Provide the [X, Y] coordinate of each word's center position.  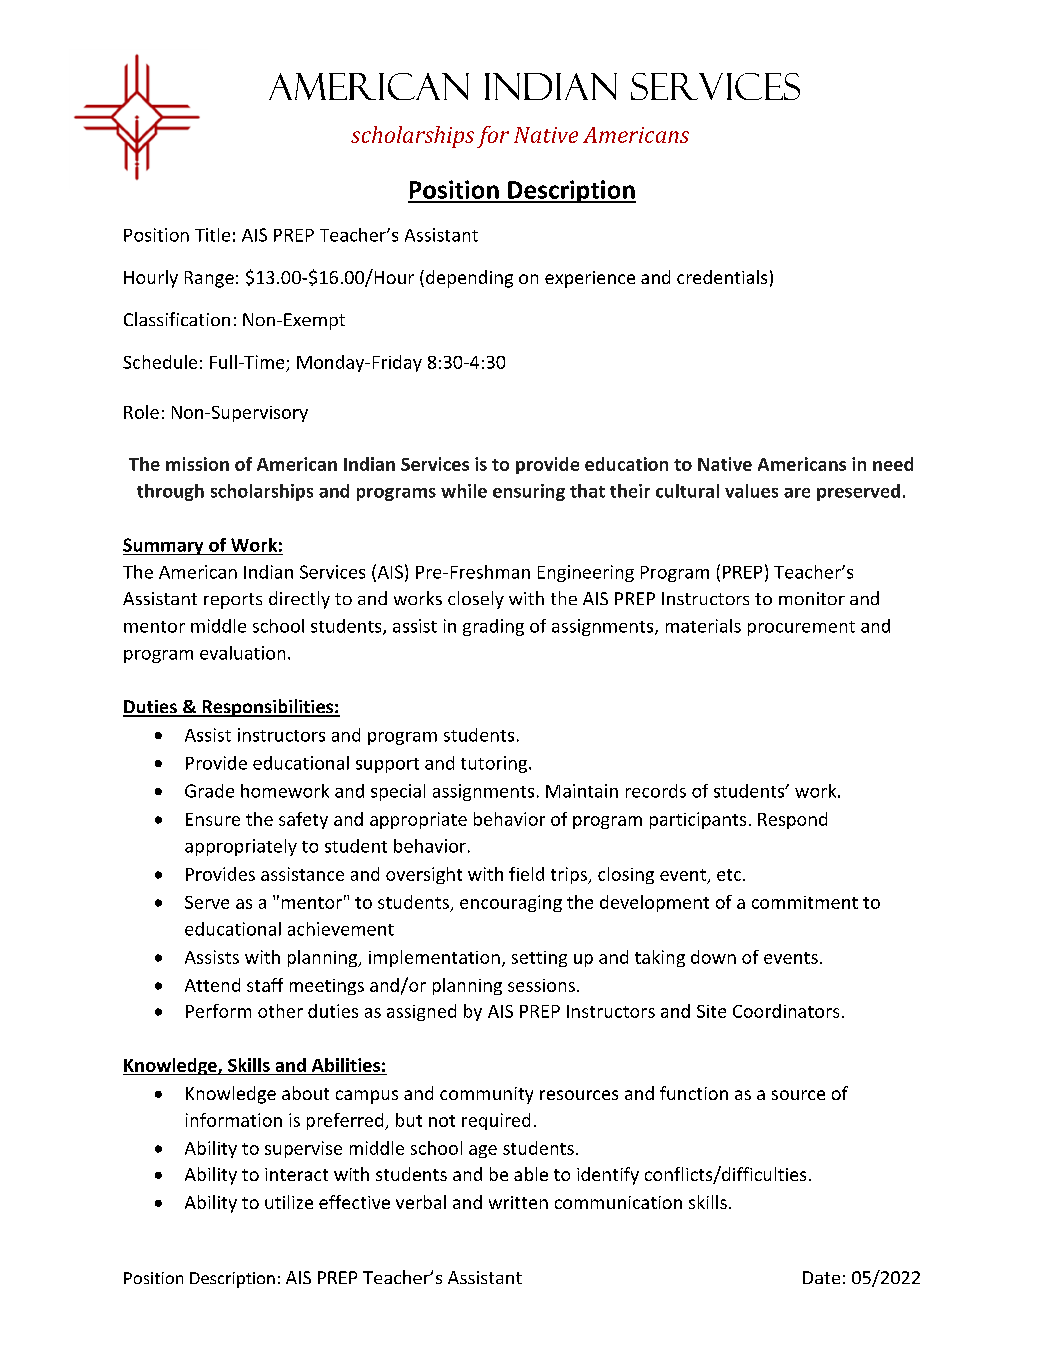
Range [209, 279]
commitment [805, 902]
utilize [289, 1202]
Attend [212, 985]
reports [233, 601]
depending [469, 279]
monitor [812, 598]
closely [476, 600]
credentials [722, 277]
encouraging [511, 903]
